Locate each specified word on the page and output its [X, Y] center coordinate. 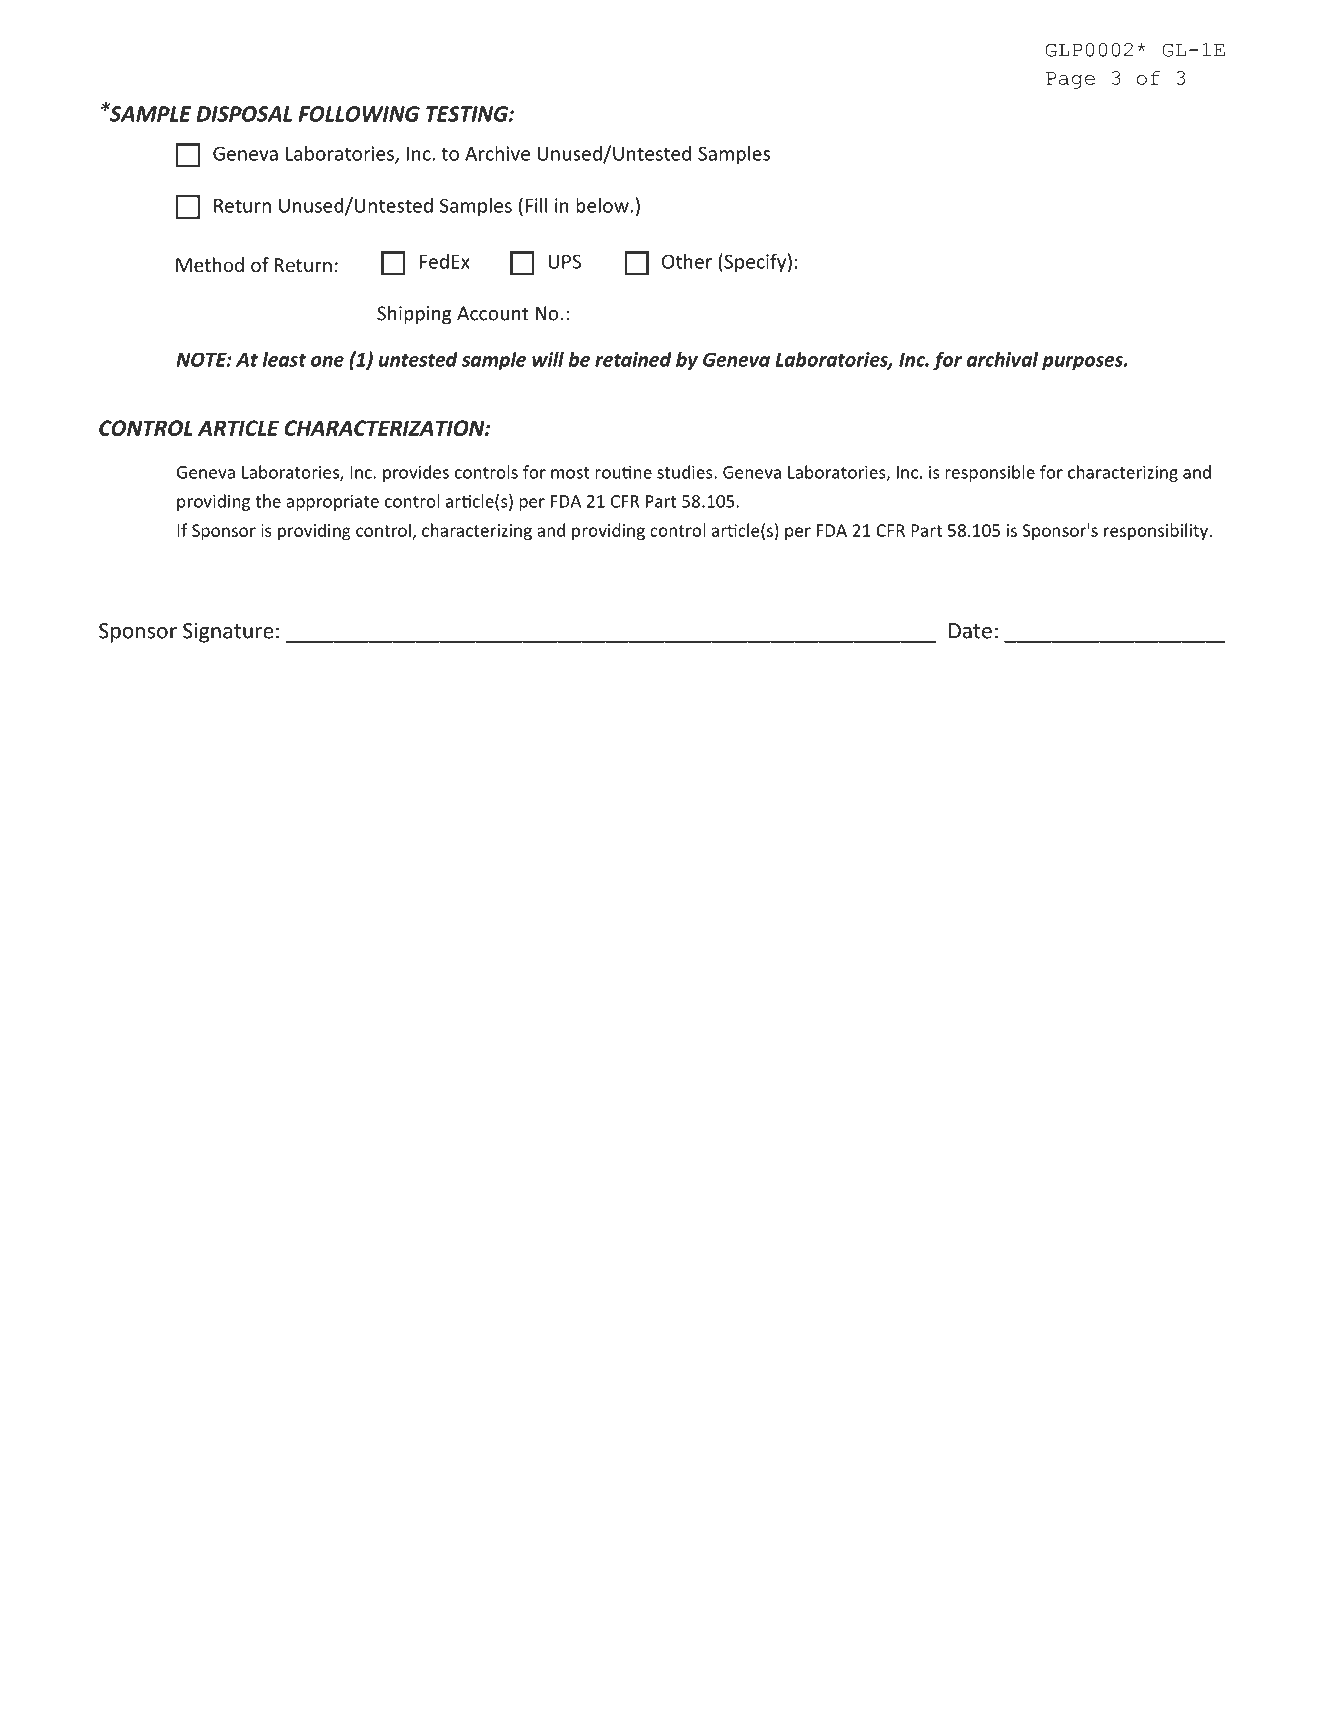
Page [1070, 80]
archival [1002, 359]
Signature [228, 633]
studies [686, 472]
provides [416, 473]
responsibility [1157, 531]
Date [970, 631]
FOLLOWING [359, 114]
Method [210, 264]
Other [687, 261]
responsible [990, 473]
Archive [497, 153]
